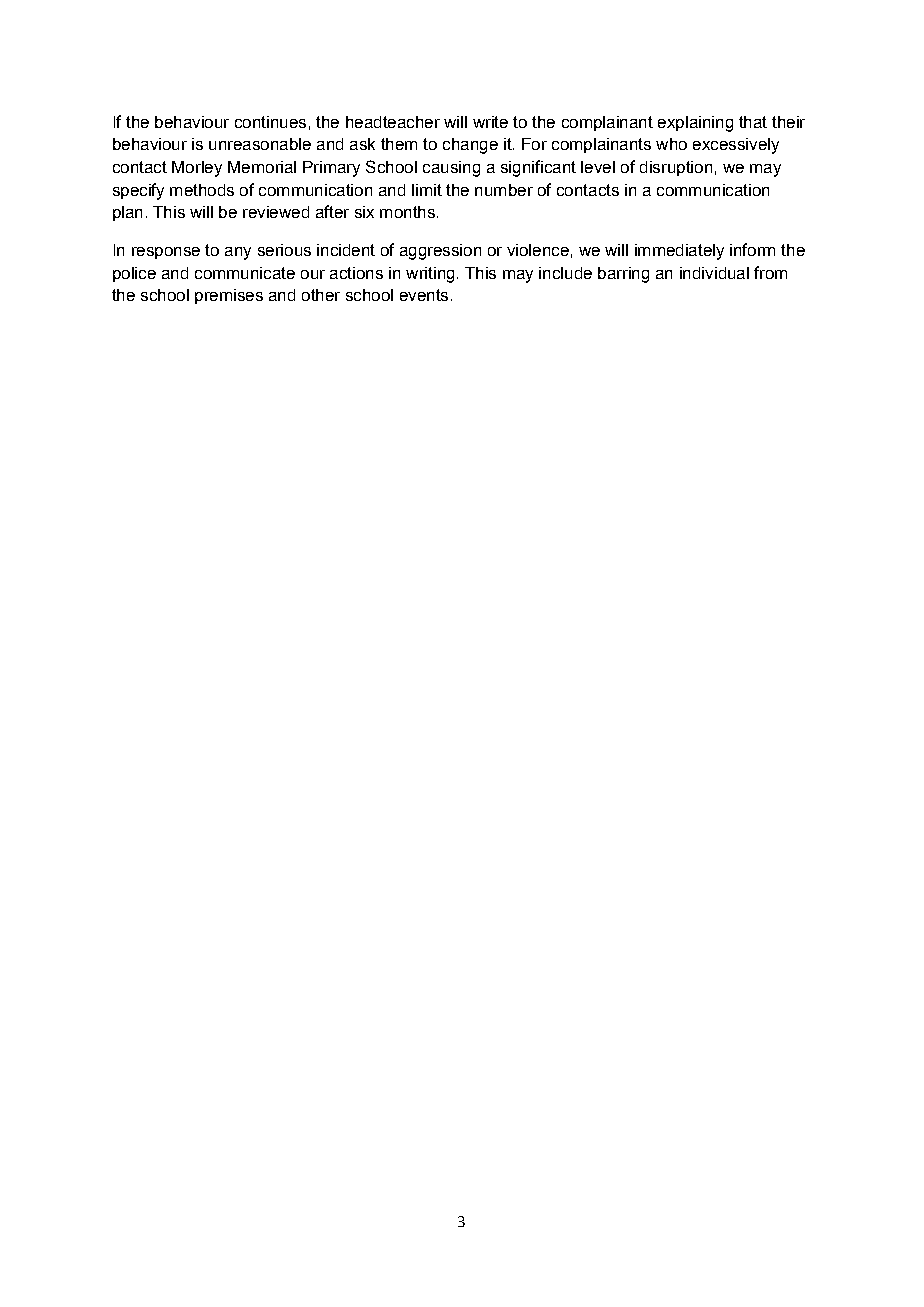 Image resolution: width=924 pixels, height=1307 pixels. Describe the element at coordinates (238, 253) in the page. I see `any` at that location.
